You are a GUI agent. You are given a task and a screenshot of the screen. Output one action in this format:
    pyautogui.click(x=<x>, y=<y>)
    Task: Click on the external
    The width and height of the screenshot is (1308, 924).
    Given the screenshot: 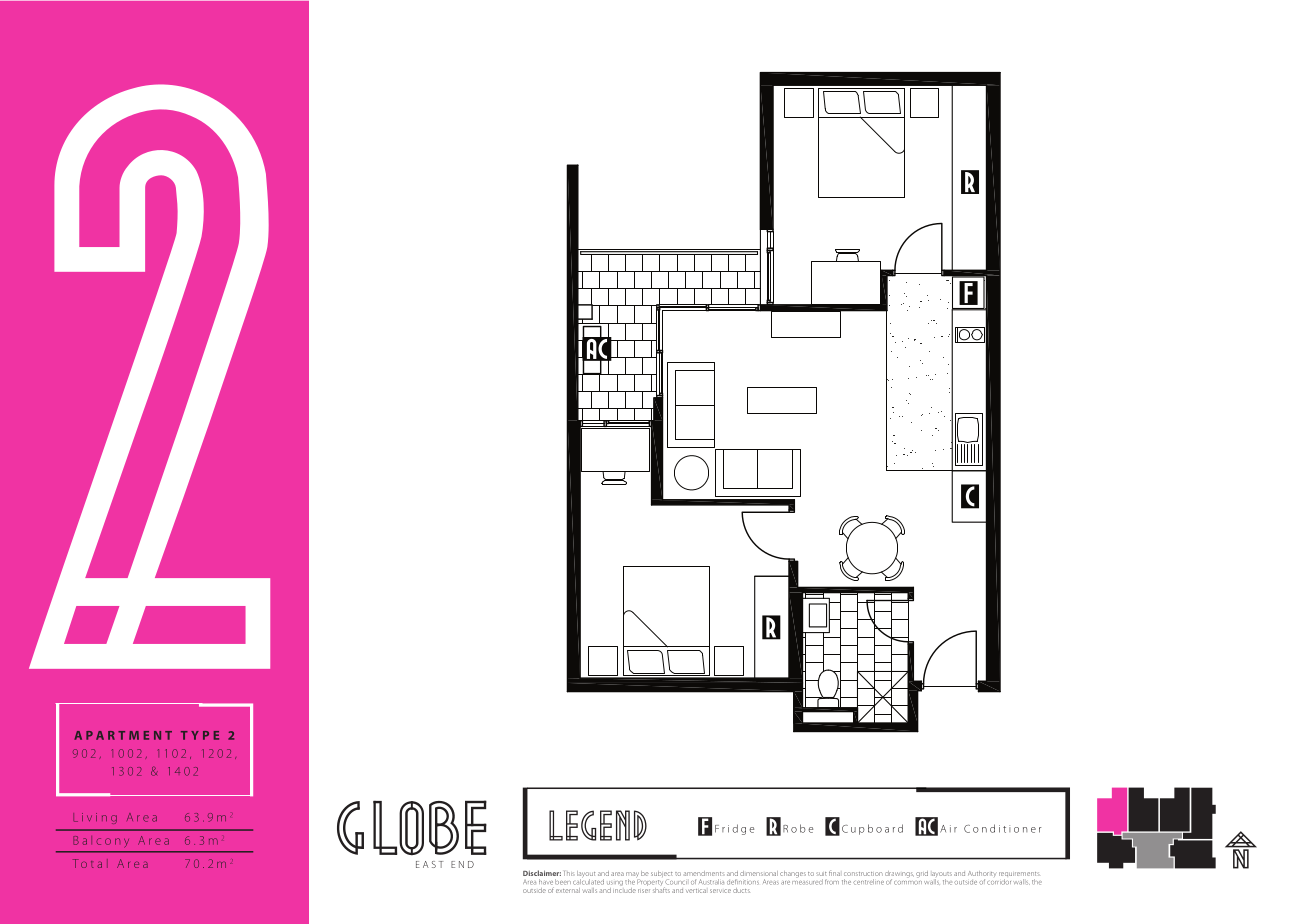 What is the action you would take?
    pyautogui.click(x=568, y=890)
